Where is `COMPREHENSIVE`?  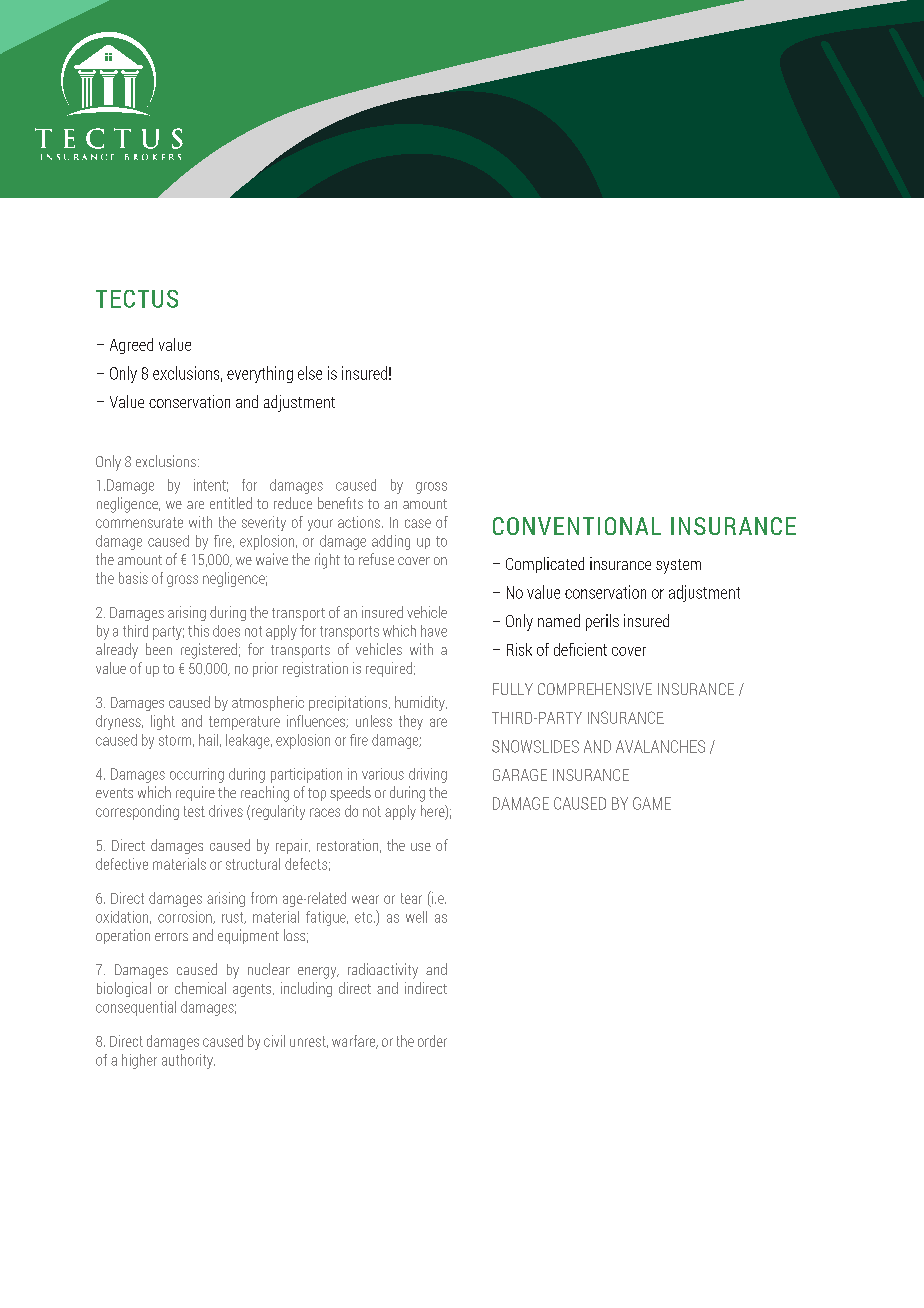 COMPREHENSIVE is located at coordinates (595, 689).
